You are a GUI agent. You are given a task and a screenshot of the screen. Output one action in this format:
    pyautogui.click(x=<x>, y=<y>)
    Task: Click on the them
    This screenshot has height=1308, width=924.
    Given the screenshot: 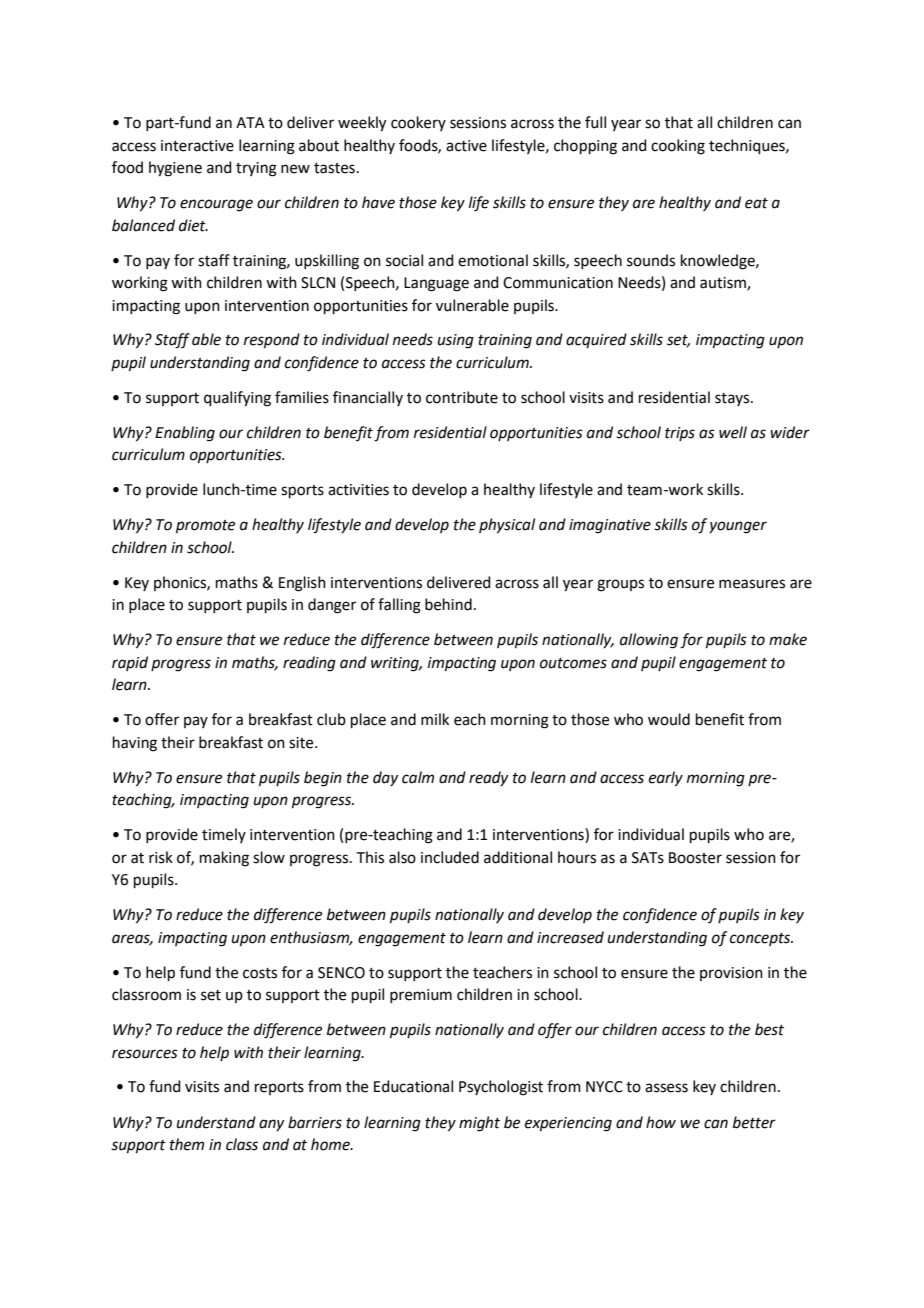 What is the action you would take?
    pyautogui.click(x=187, y=1144)
